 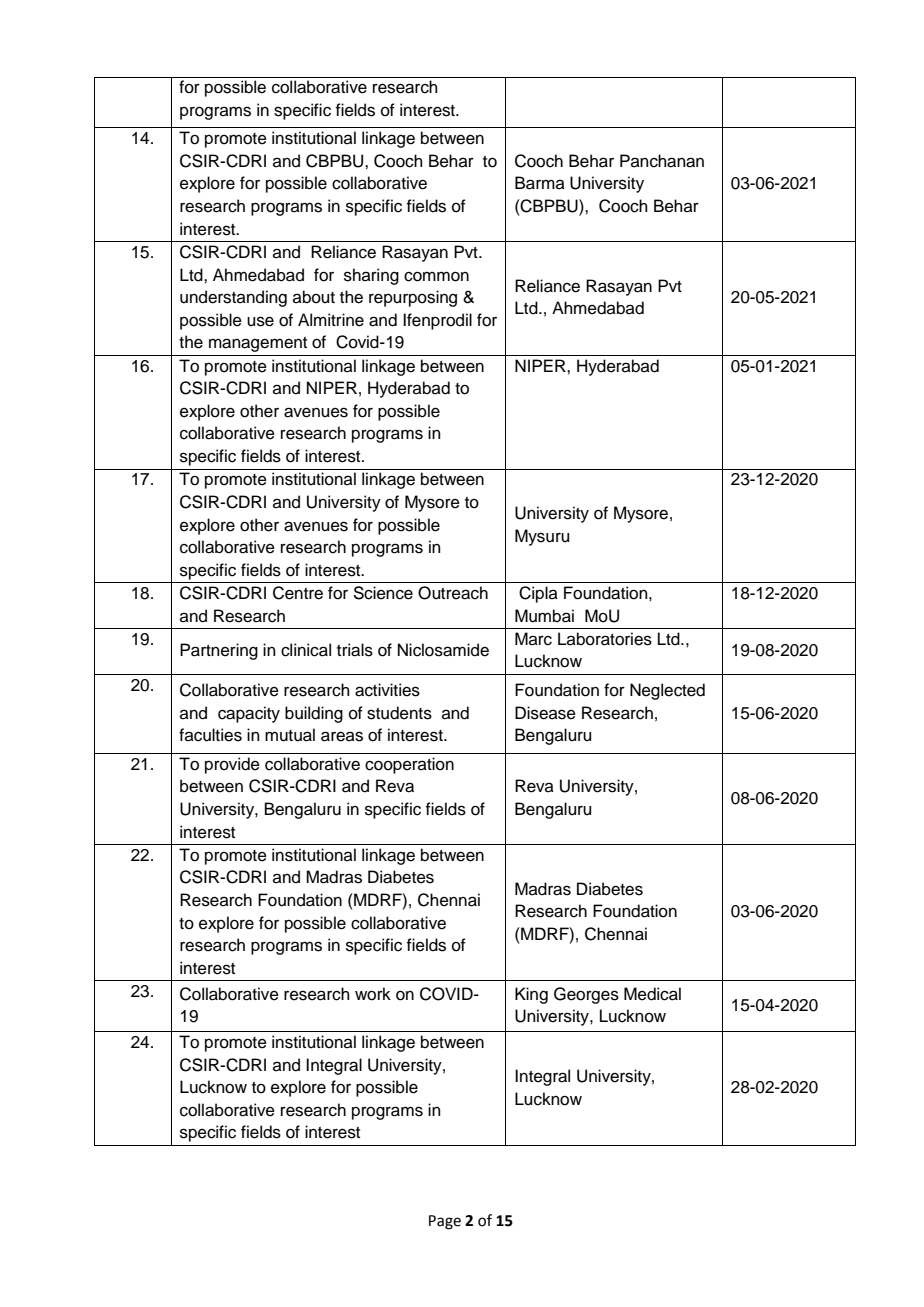 What do you see at coordinates (436, 276) in the screenshot?
I see `common` at bounding box center [436, 276].
